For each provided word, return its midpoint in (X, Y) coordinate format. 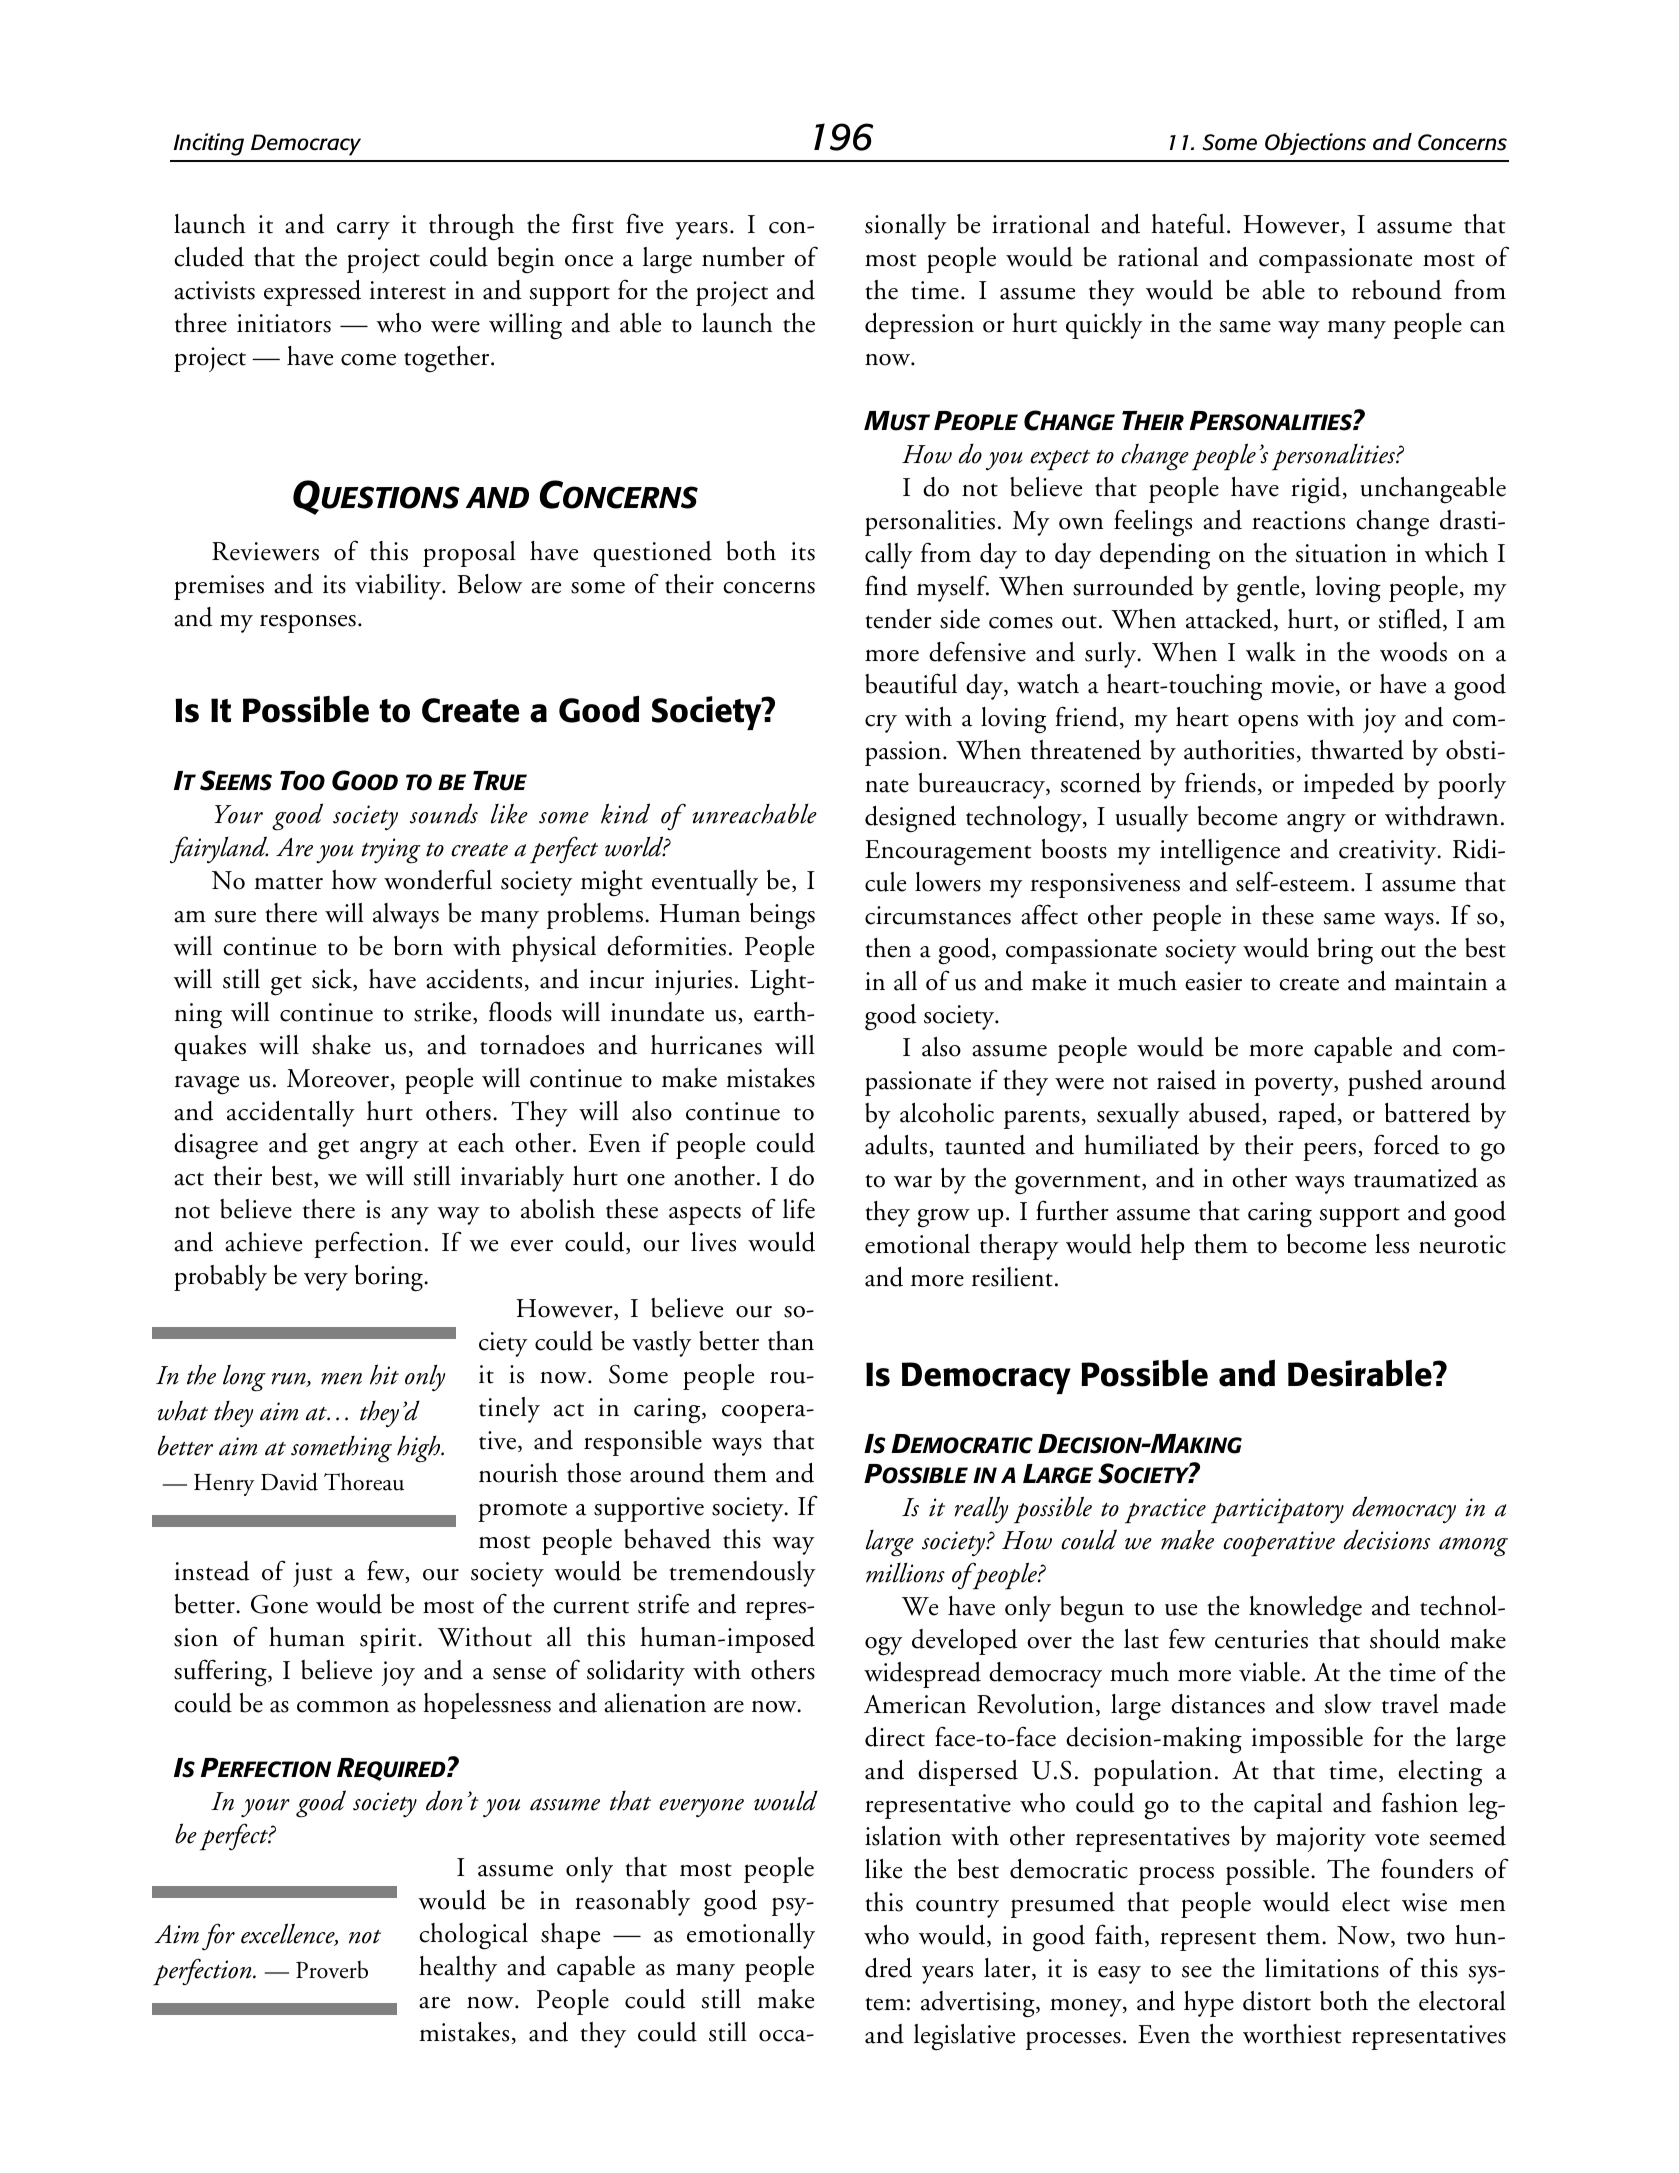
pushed (1385, 1083)
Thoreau (364, 1481)
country (957, 1908)
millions (905, 1573)
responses (308, 623)
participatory (1277, 1511)
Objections (1315, 144)
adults (896, 1145)
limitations (1322, 1968)
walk (1271, 652)
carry (363, 231)
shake (341, 1045)
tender (898, 619)
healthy (458, 1969)
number (743, 257)
